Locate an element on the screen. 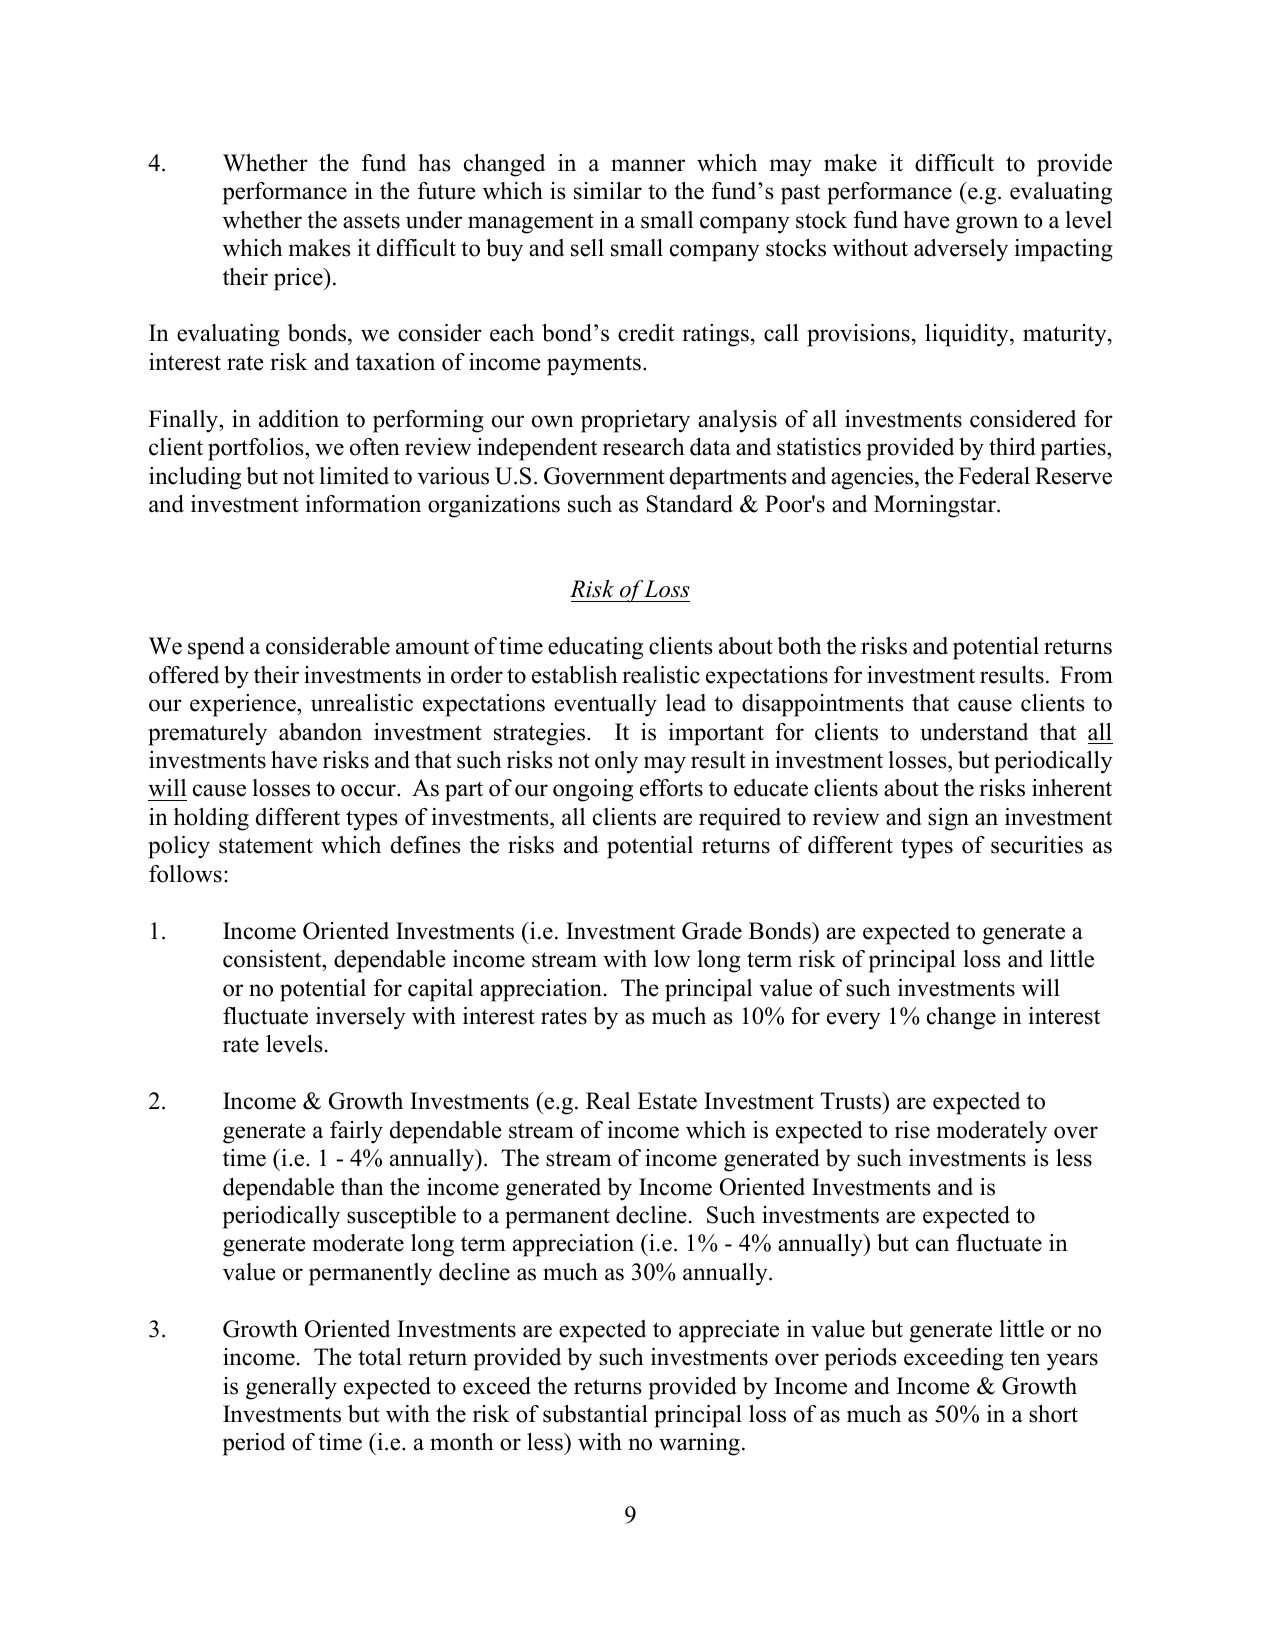  assets is located at coordinates (371, 221).
